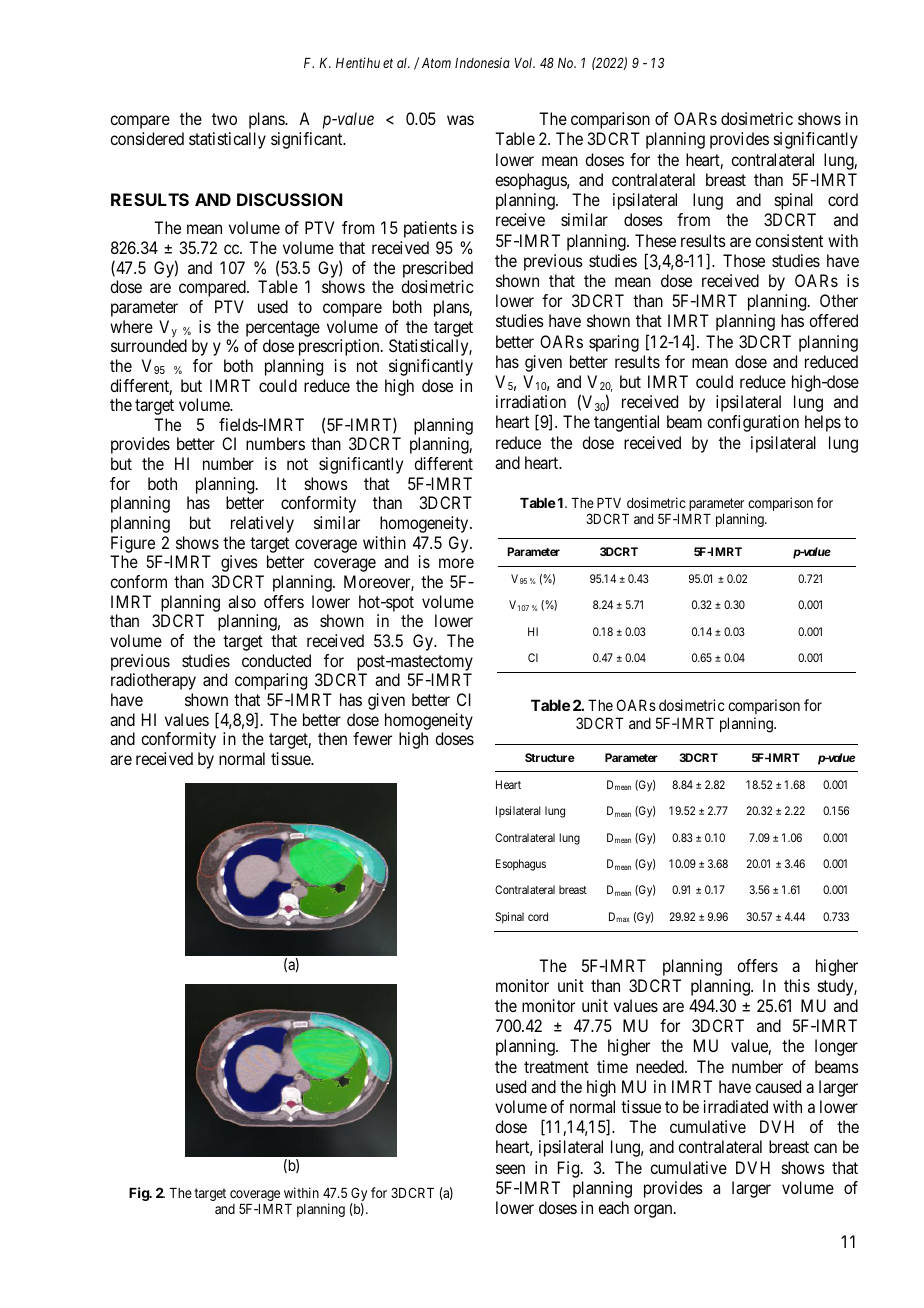  Describe the element at coordinates (271, 681) in the screenshot. I see `comparing` at that location.
